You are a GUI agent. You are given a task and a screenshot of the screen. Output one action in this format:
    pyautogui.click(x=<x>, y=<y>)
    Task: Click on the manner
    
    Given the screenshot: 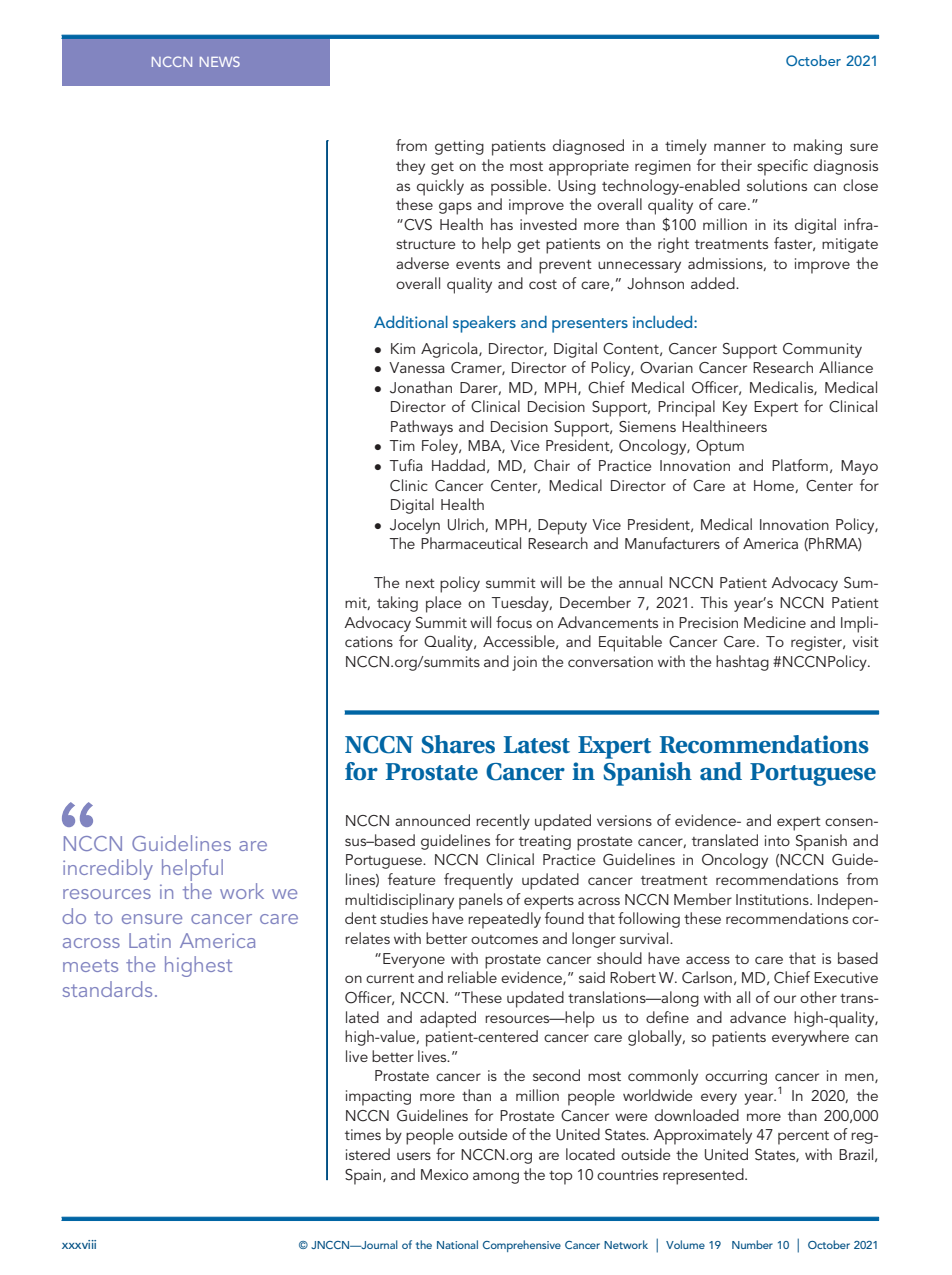 What is the action you would take?
    pyautogui.click(x=740, y=147)
